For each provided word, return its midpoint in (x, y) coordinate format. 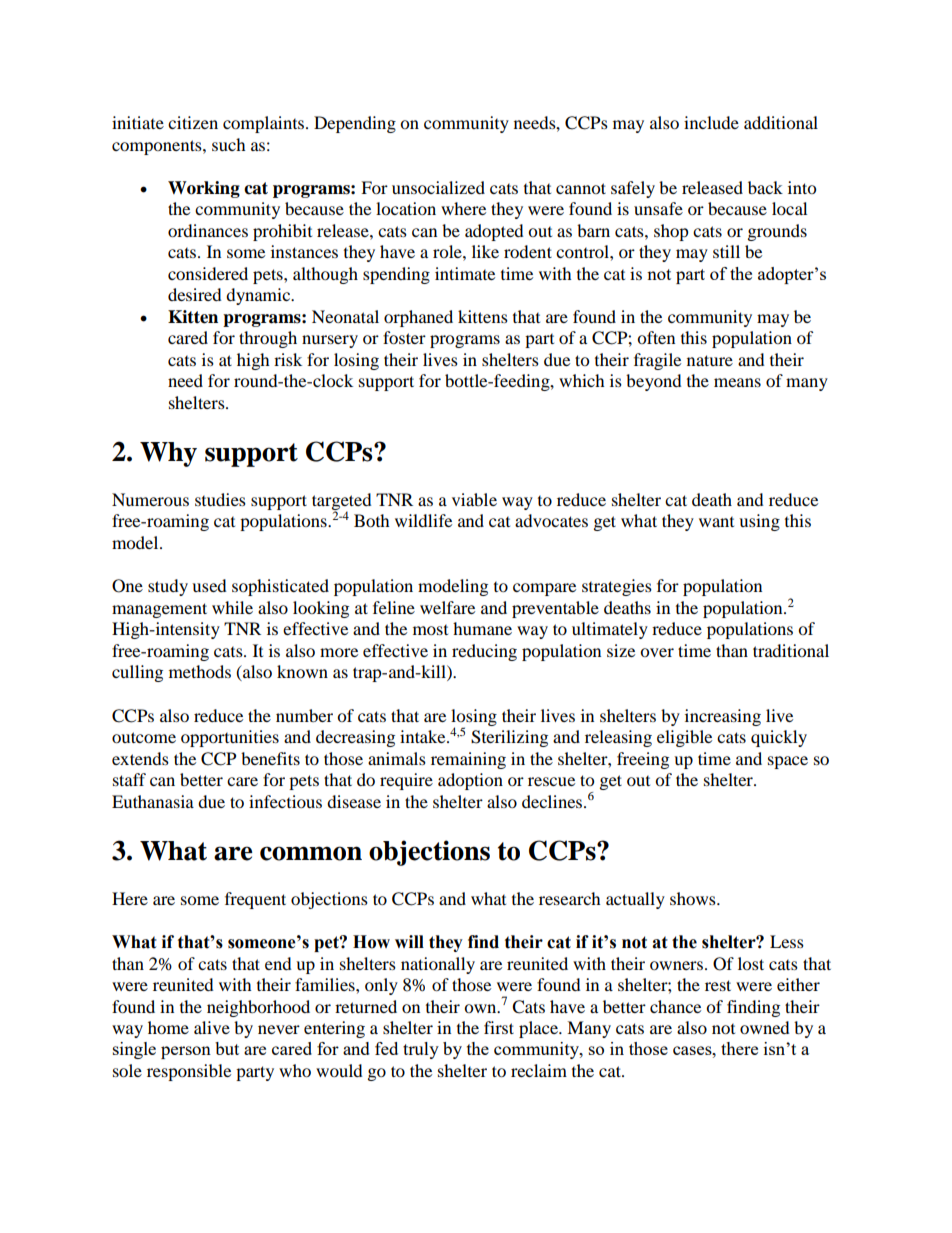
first (499, 1027)
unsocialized (438, 187)
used (209, 585)
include (711, 122)
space (788, 762)
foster (404, 337)
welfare (447, 607)
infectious (285, 801)
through (268, 339)
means (737, 382)
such (229, 144)
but (227, 1048)
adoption (470, 781)
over (657, 652)
